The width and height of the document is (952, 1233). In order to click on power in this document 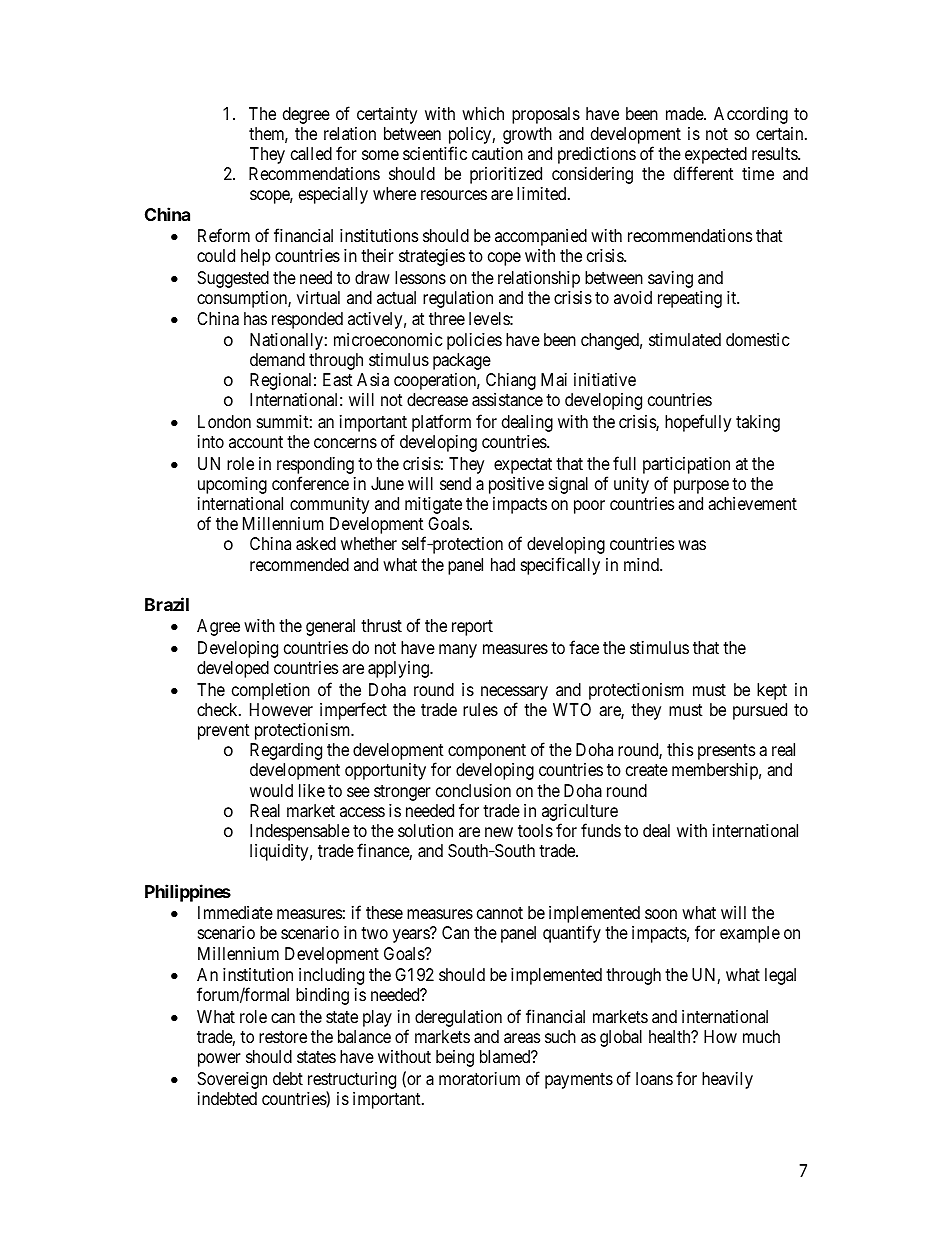, I will do `click(219, 1060)`.
